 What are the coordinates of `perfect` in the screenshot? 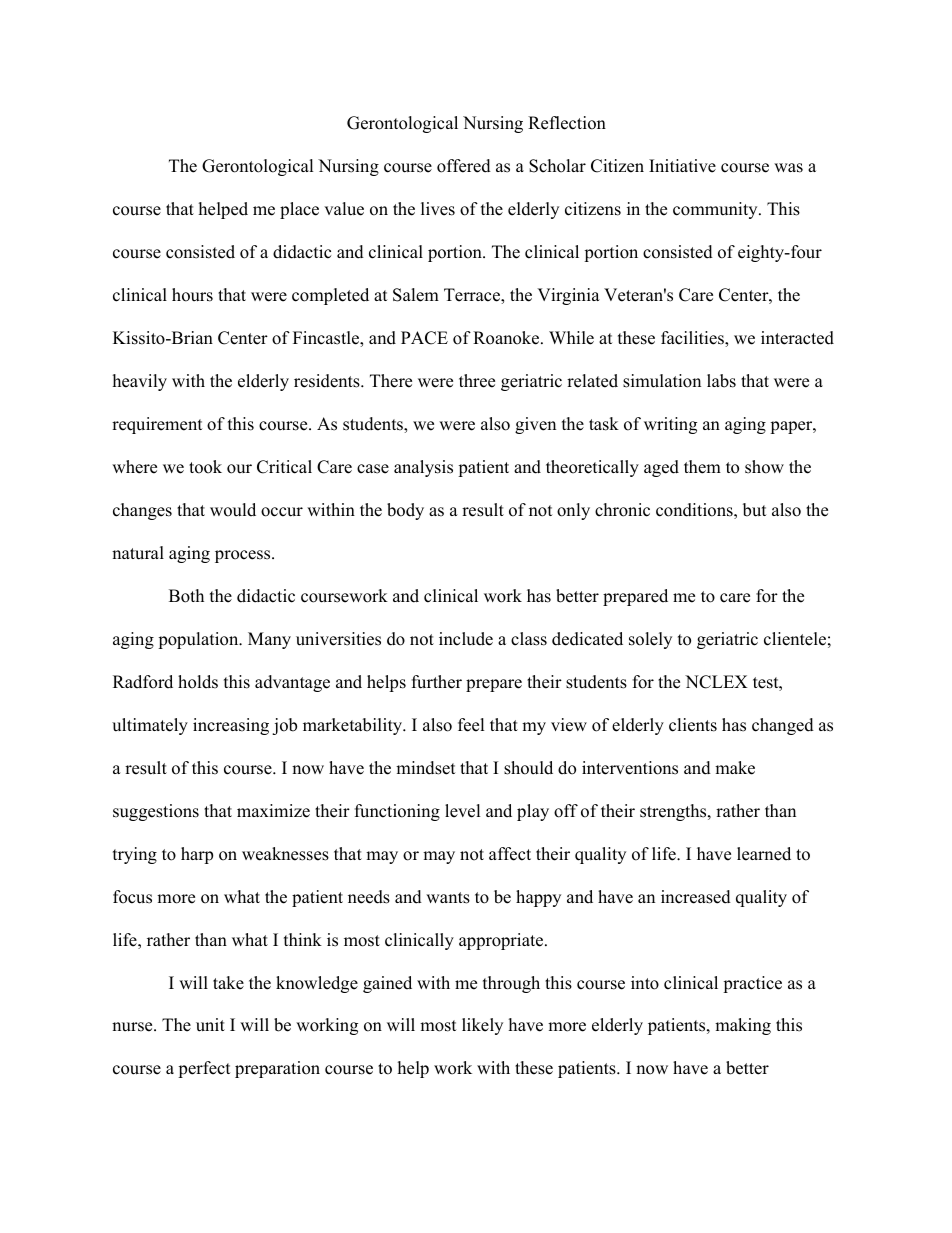 It's located at (204, 1069).
